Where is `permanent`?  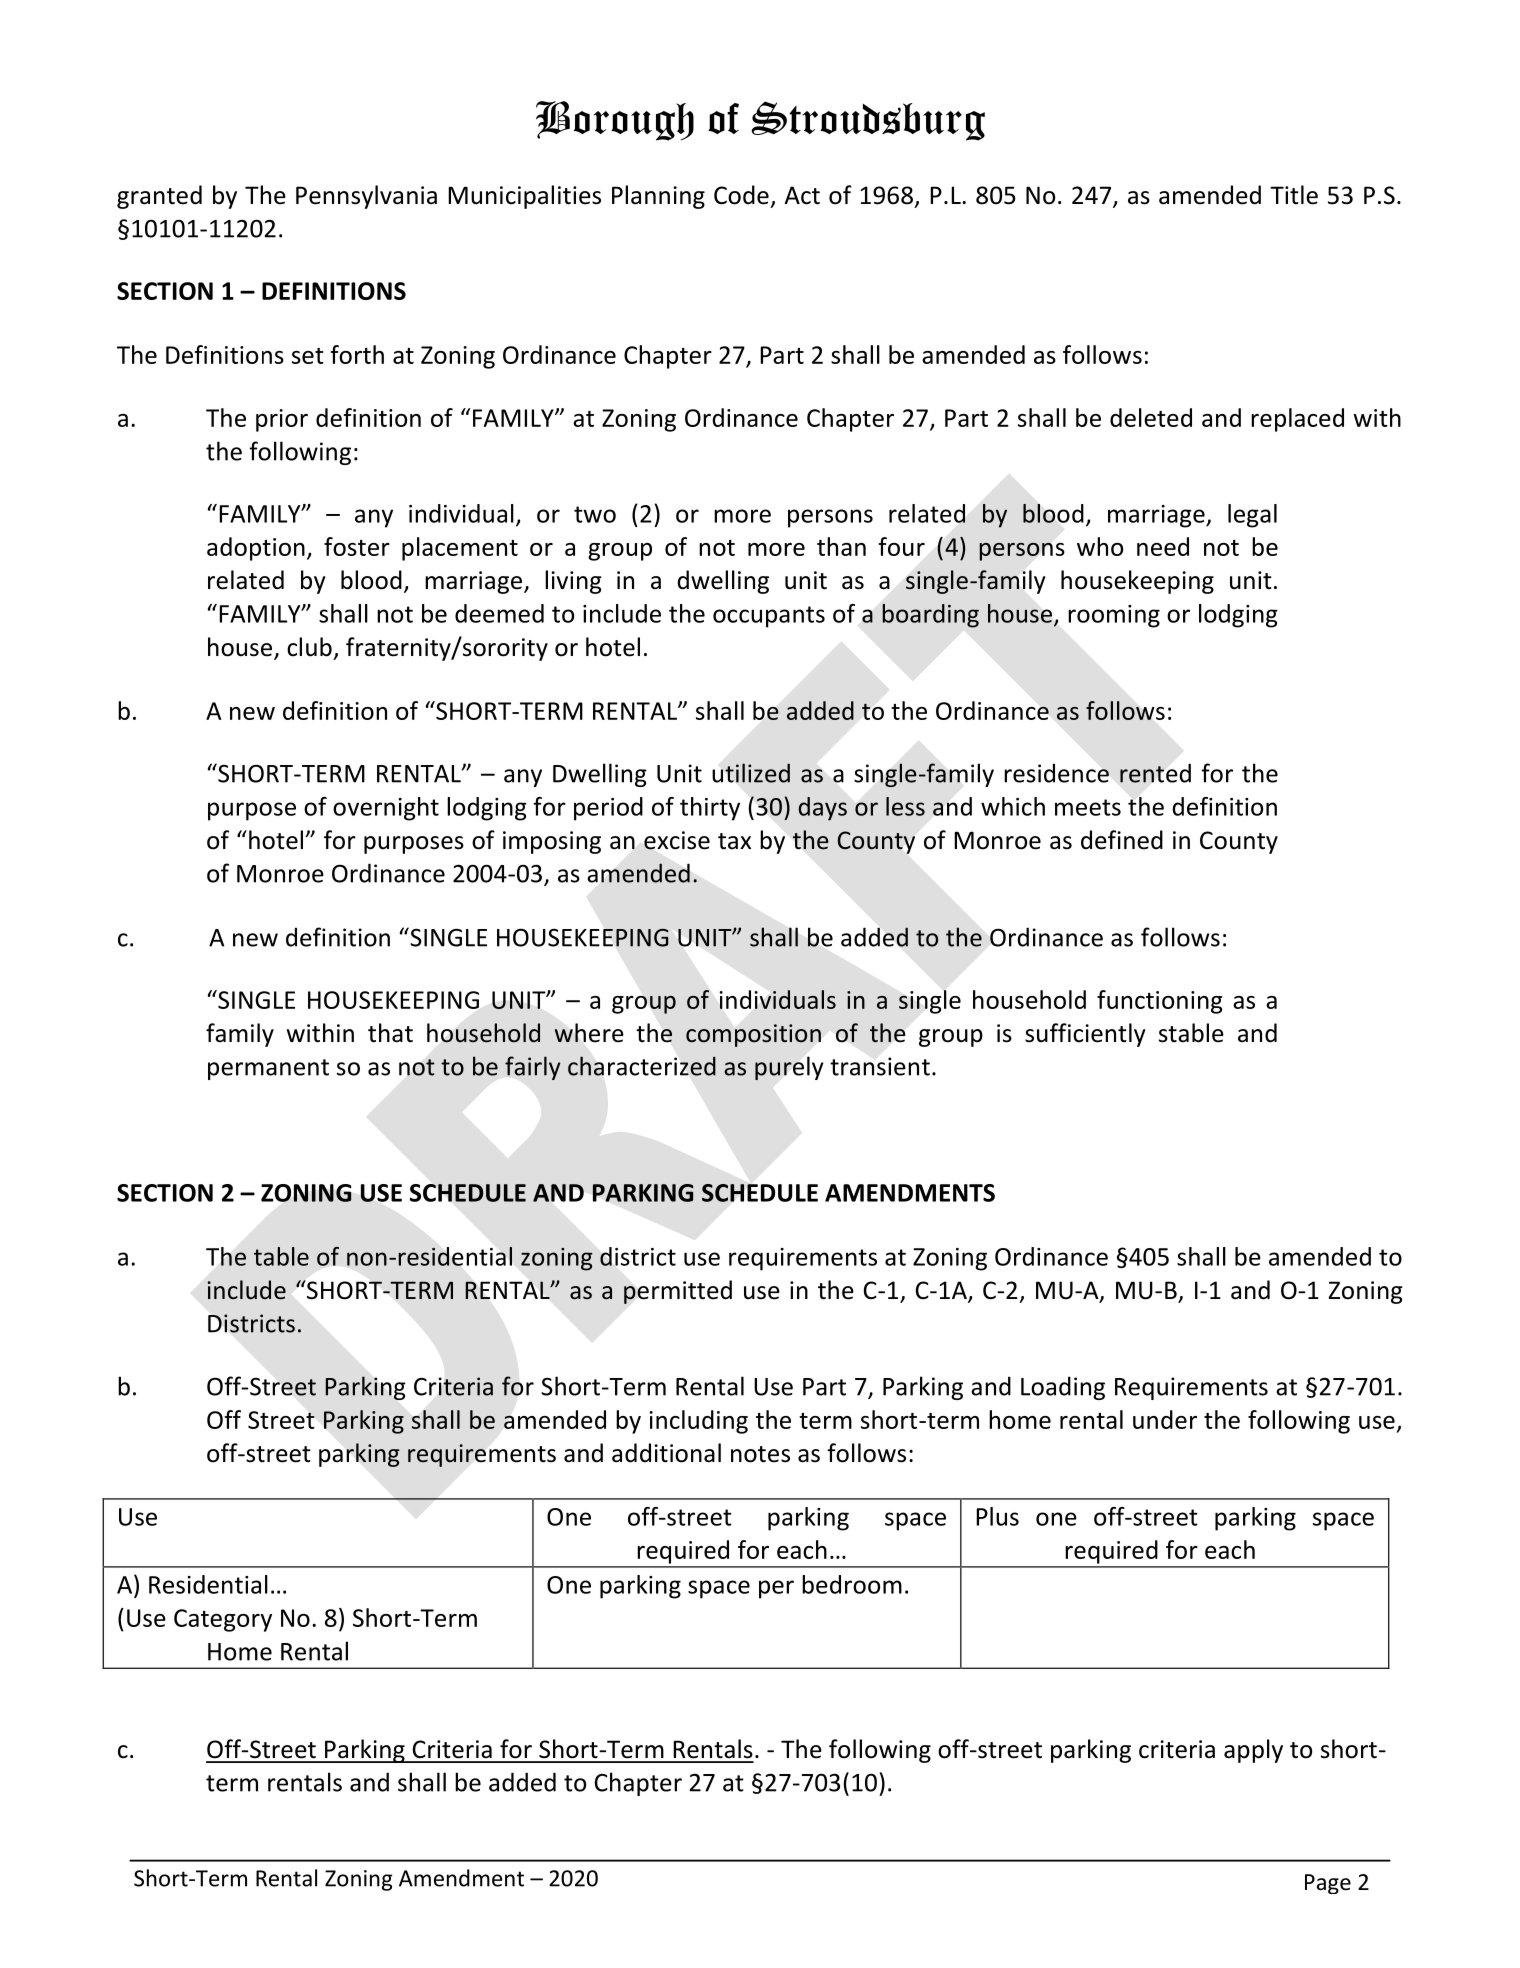
permanent is located at coordinates (268, 1069).
